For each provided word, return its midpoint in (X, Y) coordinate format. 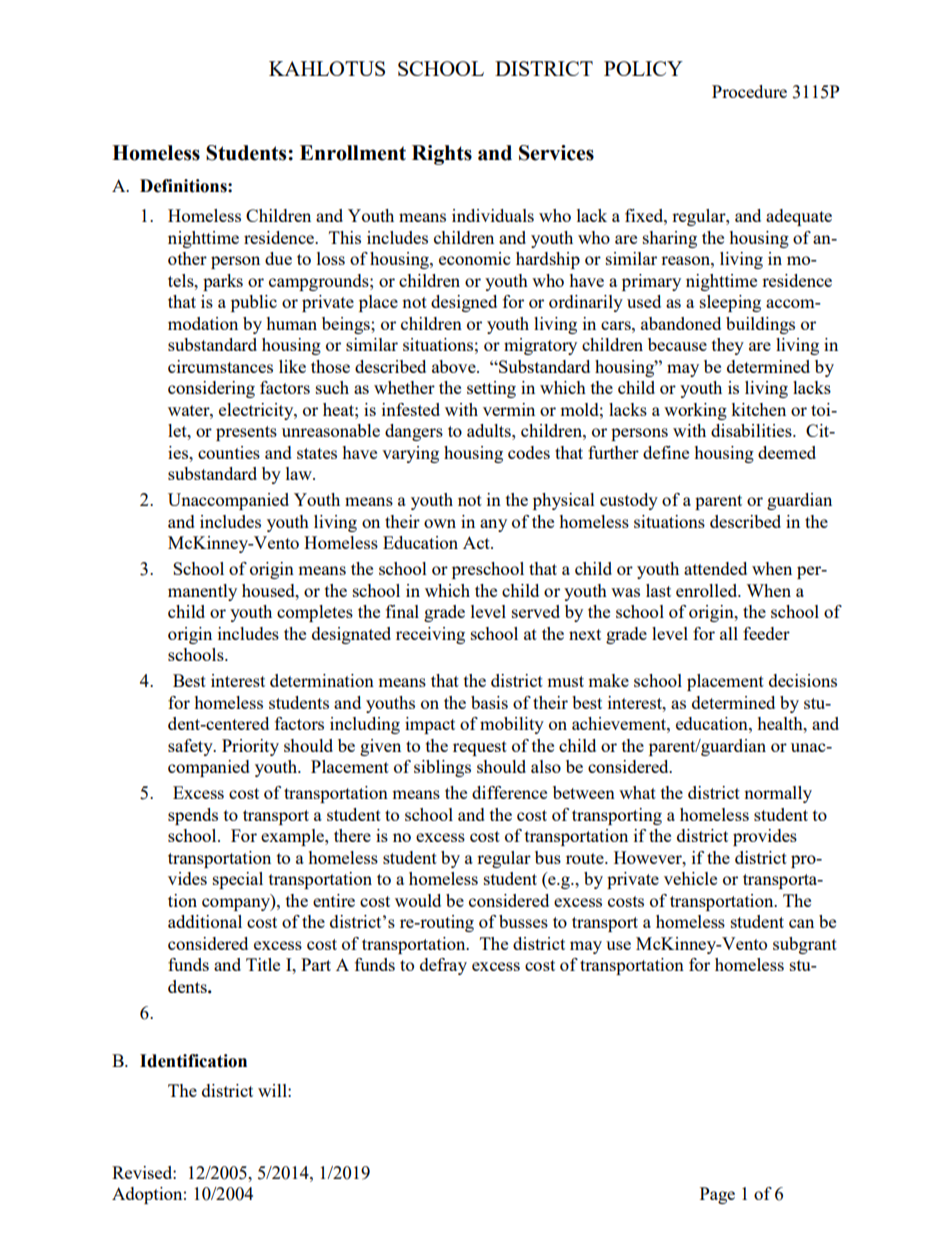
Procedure (749, 91)
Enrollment (353, 153)
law (300, 473)
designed (464, 303)
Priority (250, 747)
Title (263, 964)
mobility (512, 725)
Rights (442, 155)
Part (316, 964)
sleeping (730, 303)
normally (778, 794)
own (440, 523)
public (254, 303)
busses (523, 921)
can (801, 923)
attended (715, 568)
